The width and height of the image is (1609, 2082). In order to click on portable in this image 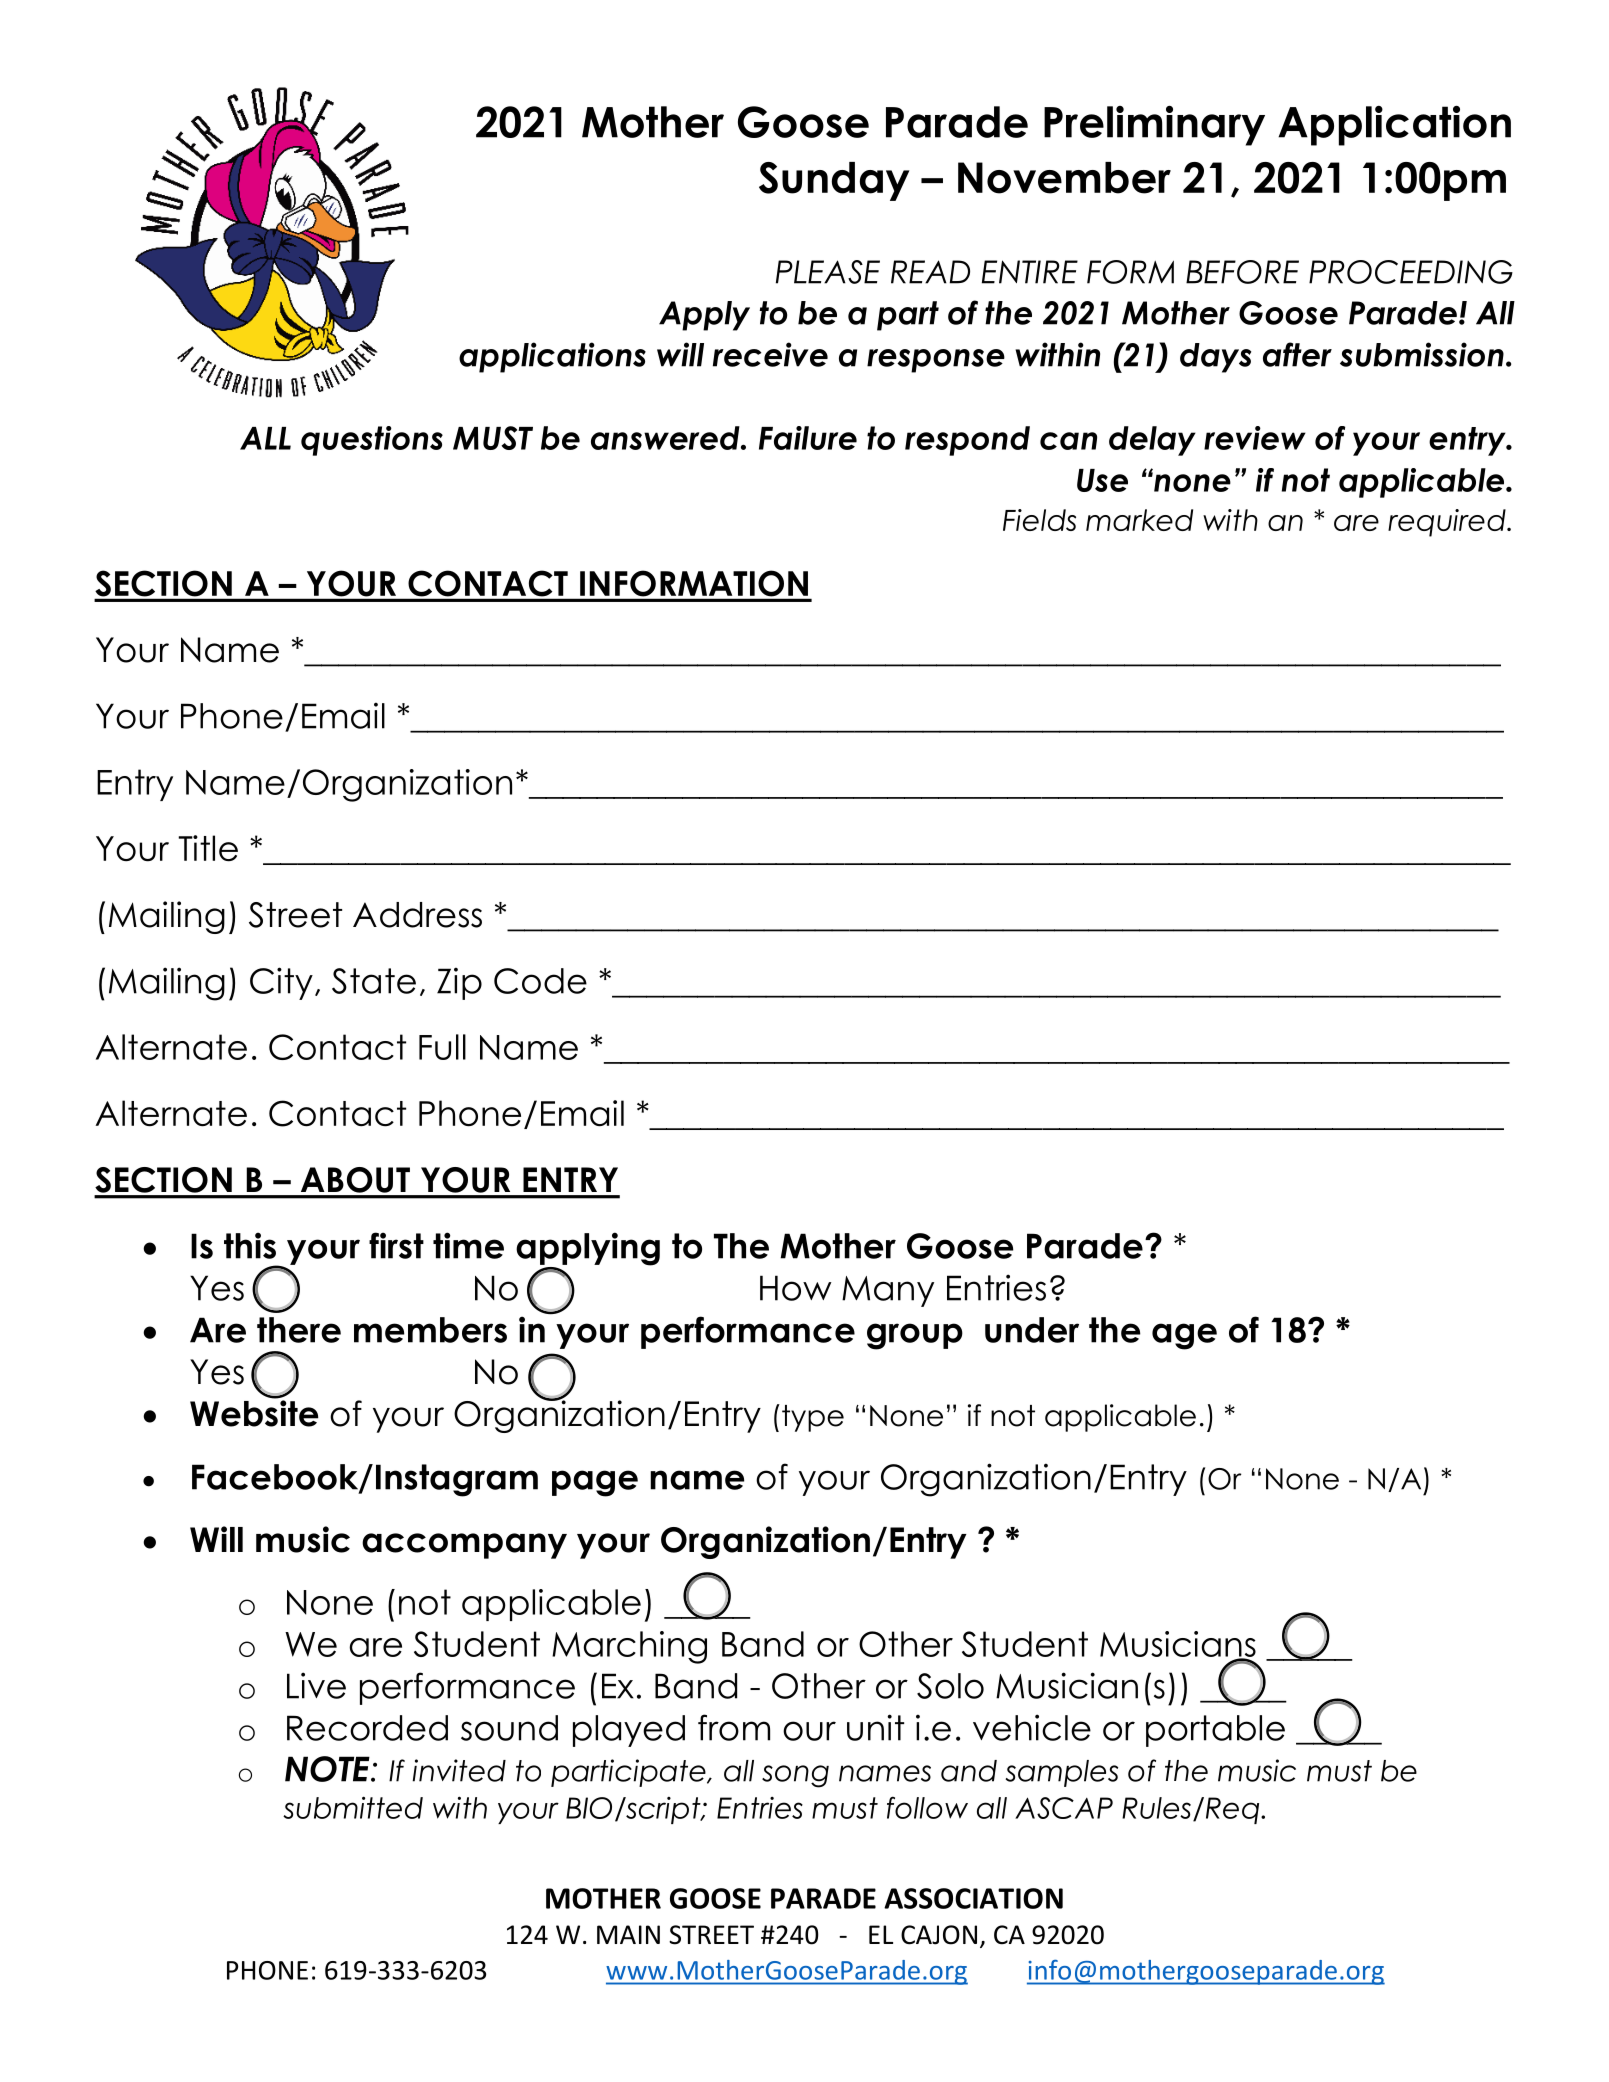, I will do `click(1215, 1731)`.
